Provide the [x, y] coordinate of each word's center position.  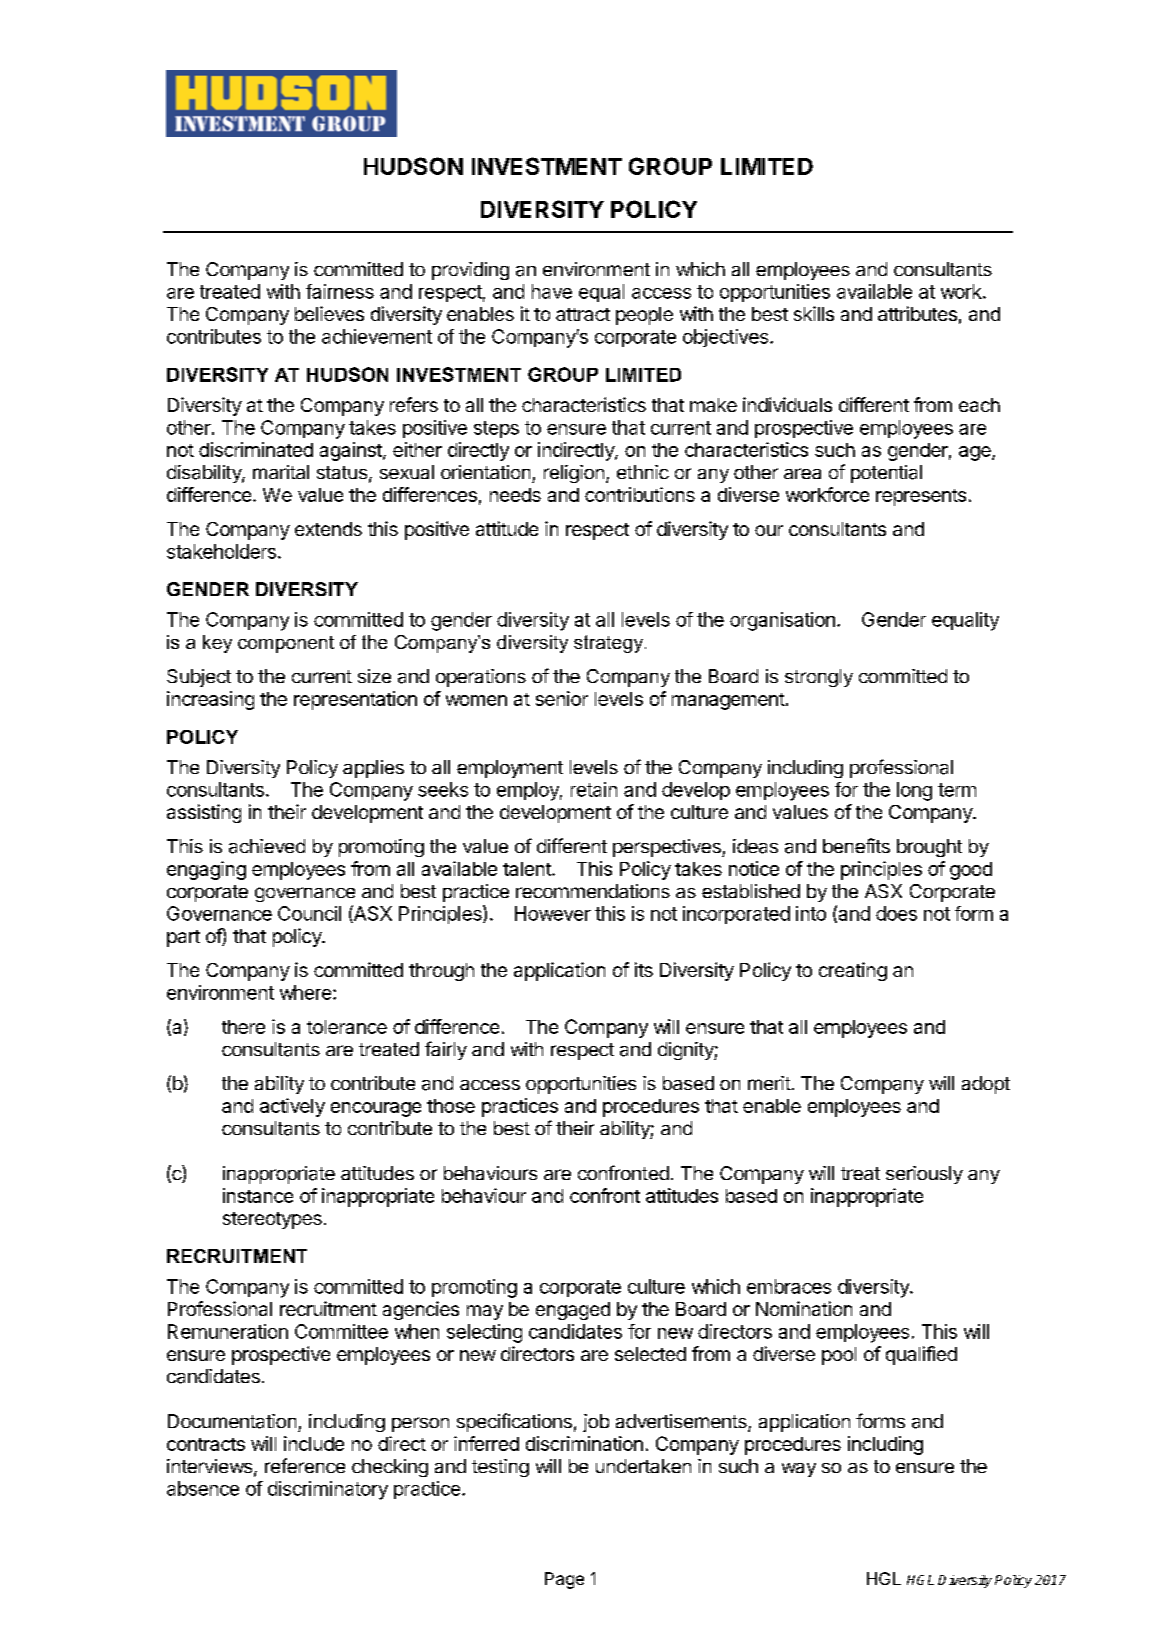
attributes [917, 313]
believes [329, 313]
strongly [819, 678]
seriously [924, 1175]
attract [583, 314]
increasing [210, 700]
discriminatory [328, 1490]
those [451, 1106]
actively [292, 1107]
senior [562, 698]
